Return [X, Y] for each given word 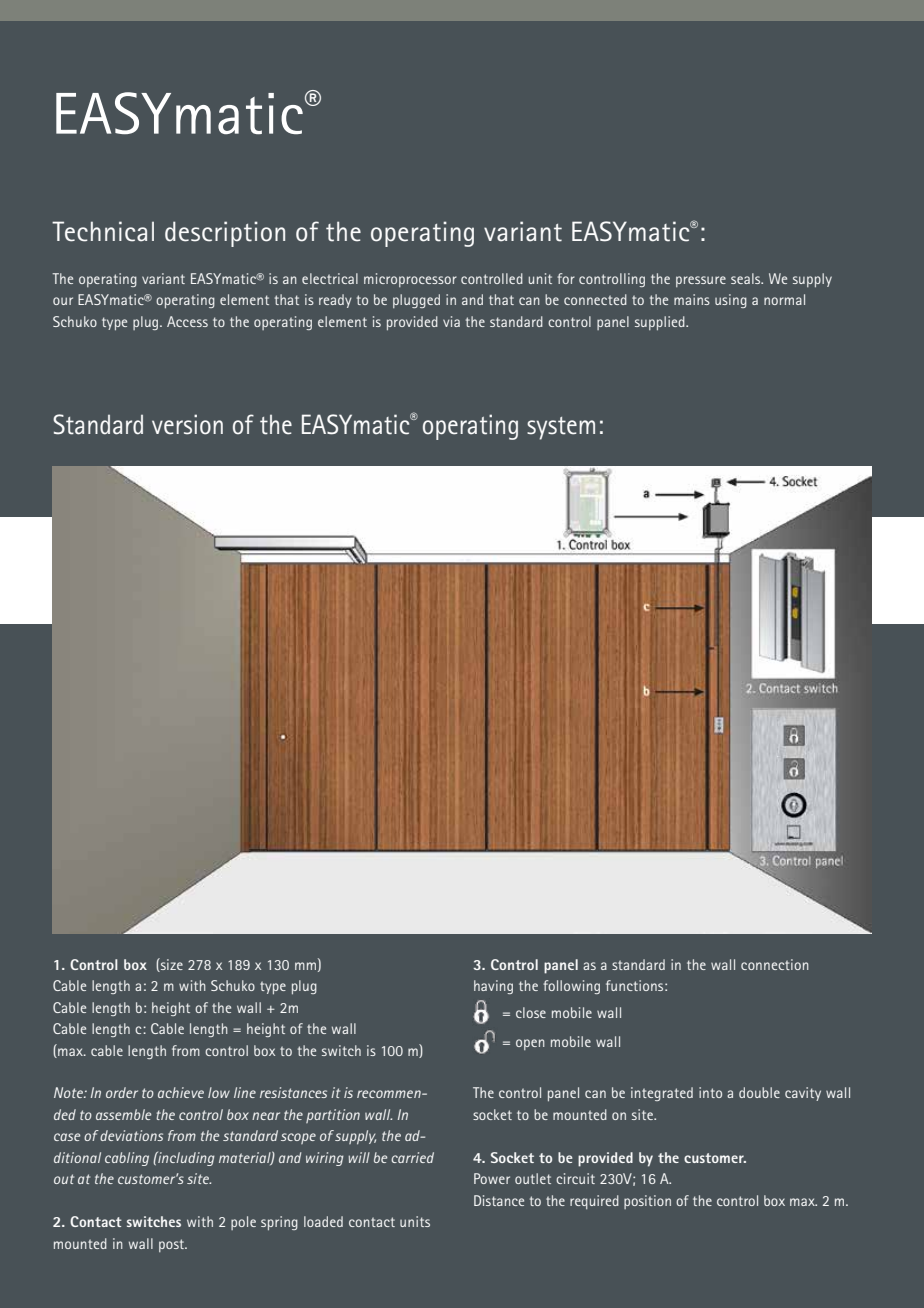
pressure [701, 281]
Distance [499, 1200]
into [710, 1092]
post [173, 1245]
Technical [103, 231]
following [571, 987]
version [187, 424]
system [561, 428]
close [531, 1012]
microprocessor [410, 280]
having [493, 987]
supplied [661, 323]
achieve [181, 1092]
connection [775, 964]
